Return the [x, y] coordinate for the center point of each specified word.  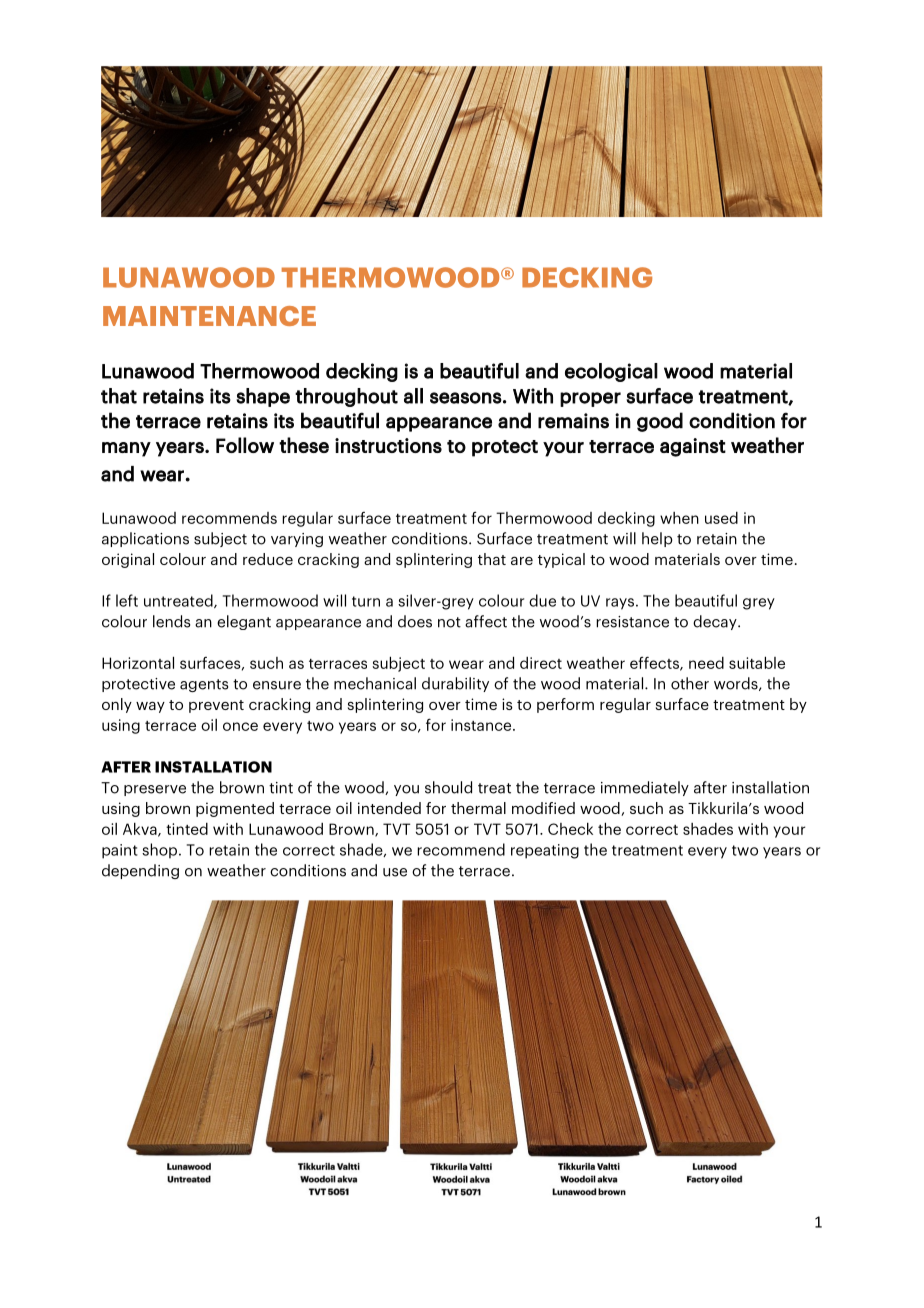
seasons [466, 398]
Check [570, 828]
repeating [545, 851]
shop [159, 851]
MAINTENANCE [209, 316]
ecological [611, 372]
